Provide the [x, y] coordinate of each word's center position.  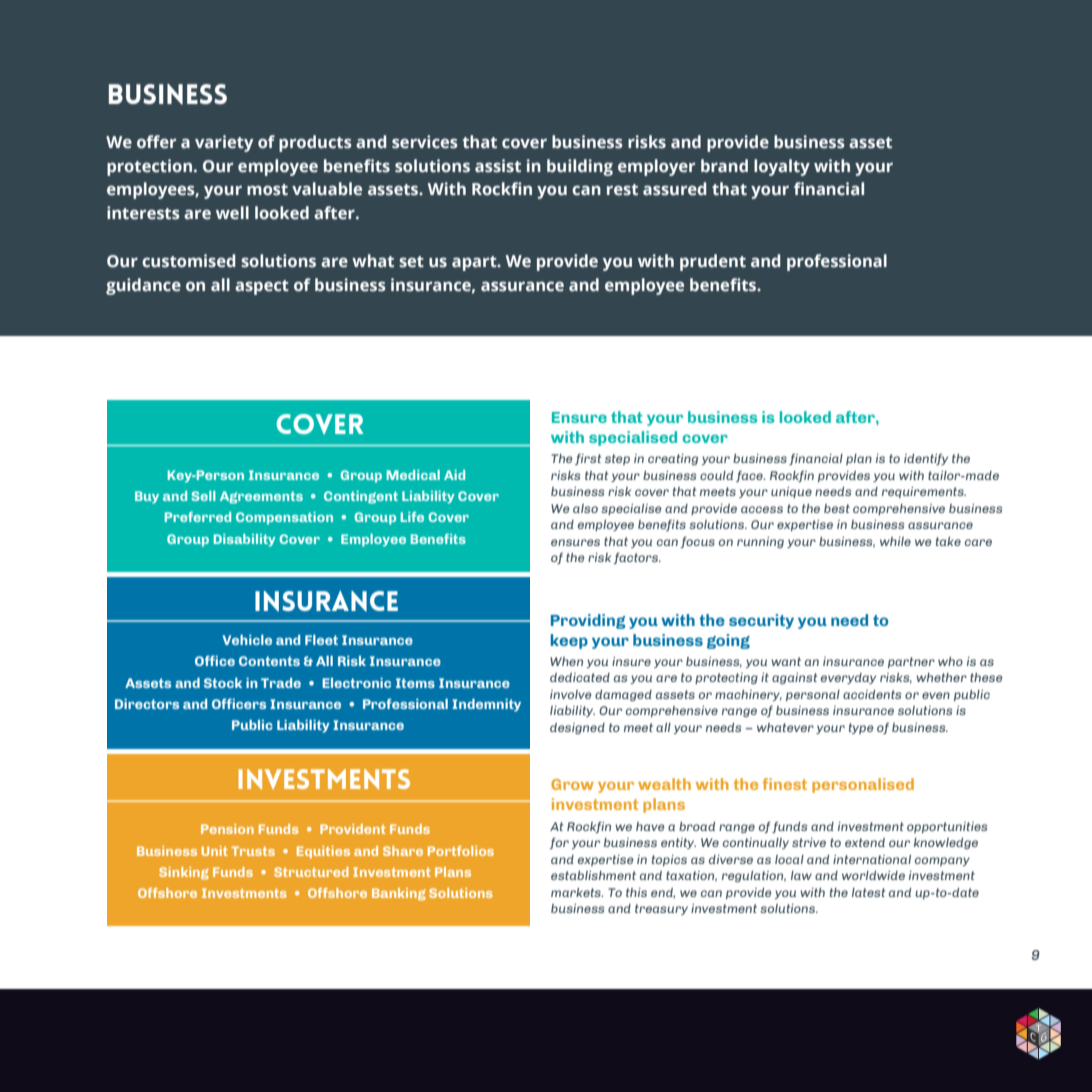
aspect [262, 287]
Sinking [184, 873]
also [585, 508]
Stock [223, 683]
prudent [713, 262]
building [580, 167]
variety [224, 143]
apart [475, 263]
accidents [872, 694]
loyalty [782, 167]
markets [577, 892]
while [895, 541]
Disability [245, 540]
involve [571, 694]
